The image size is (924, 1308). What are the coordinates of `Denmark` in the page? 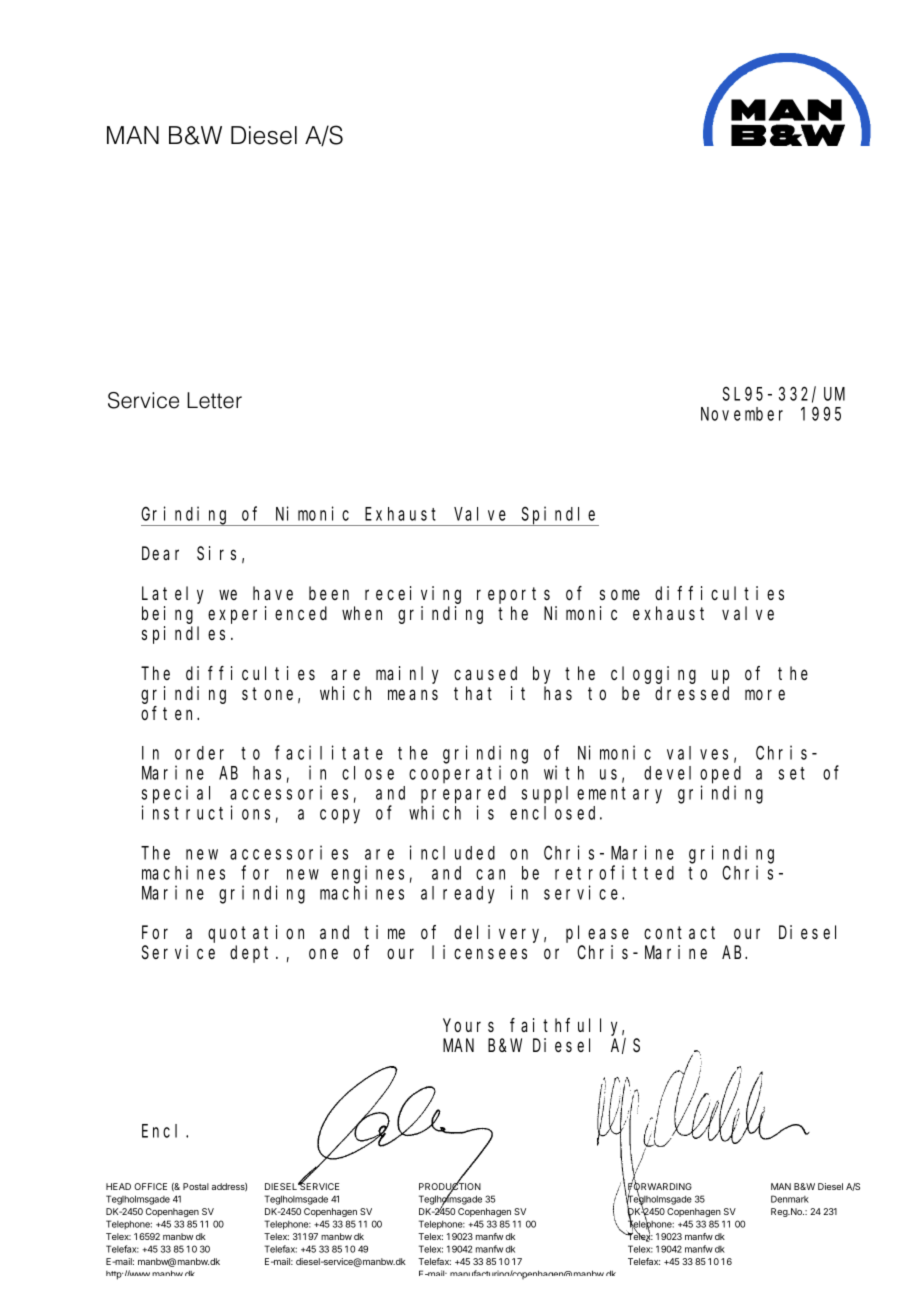 It's located at (790, 1199).
